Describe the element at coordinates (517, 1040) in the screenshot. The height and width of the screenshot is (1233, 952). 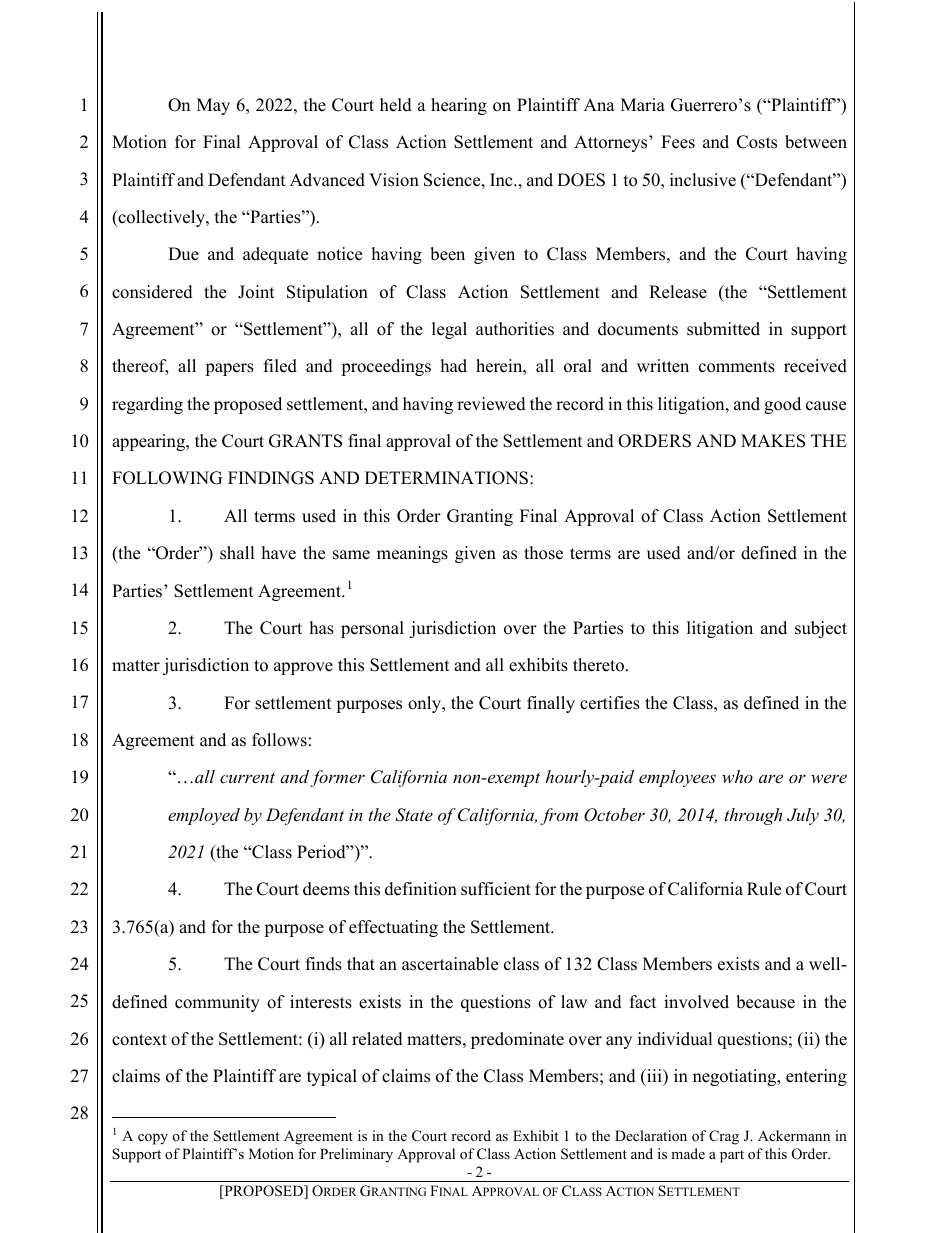
I see `predominate` at that location.
